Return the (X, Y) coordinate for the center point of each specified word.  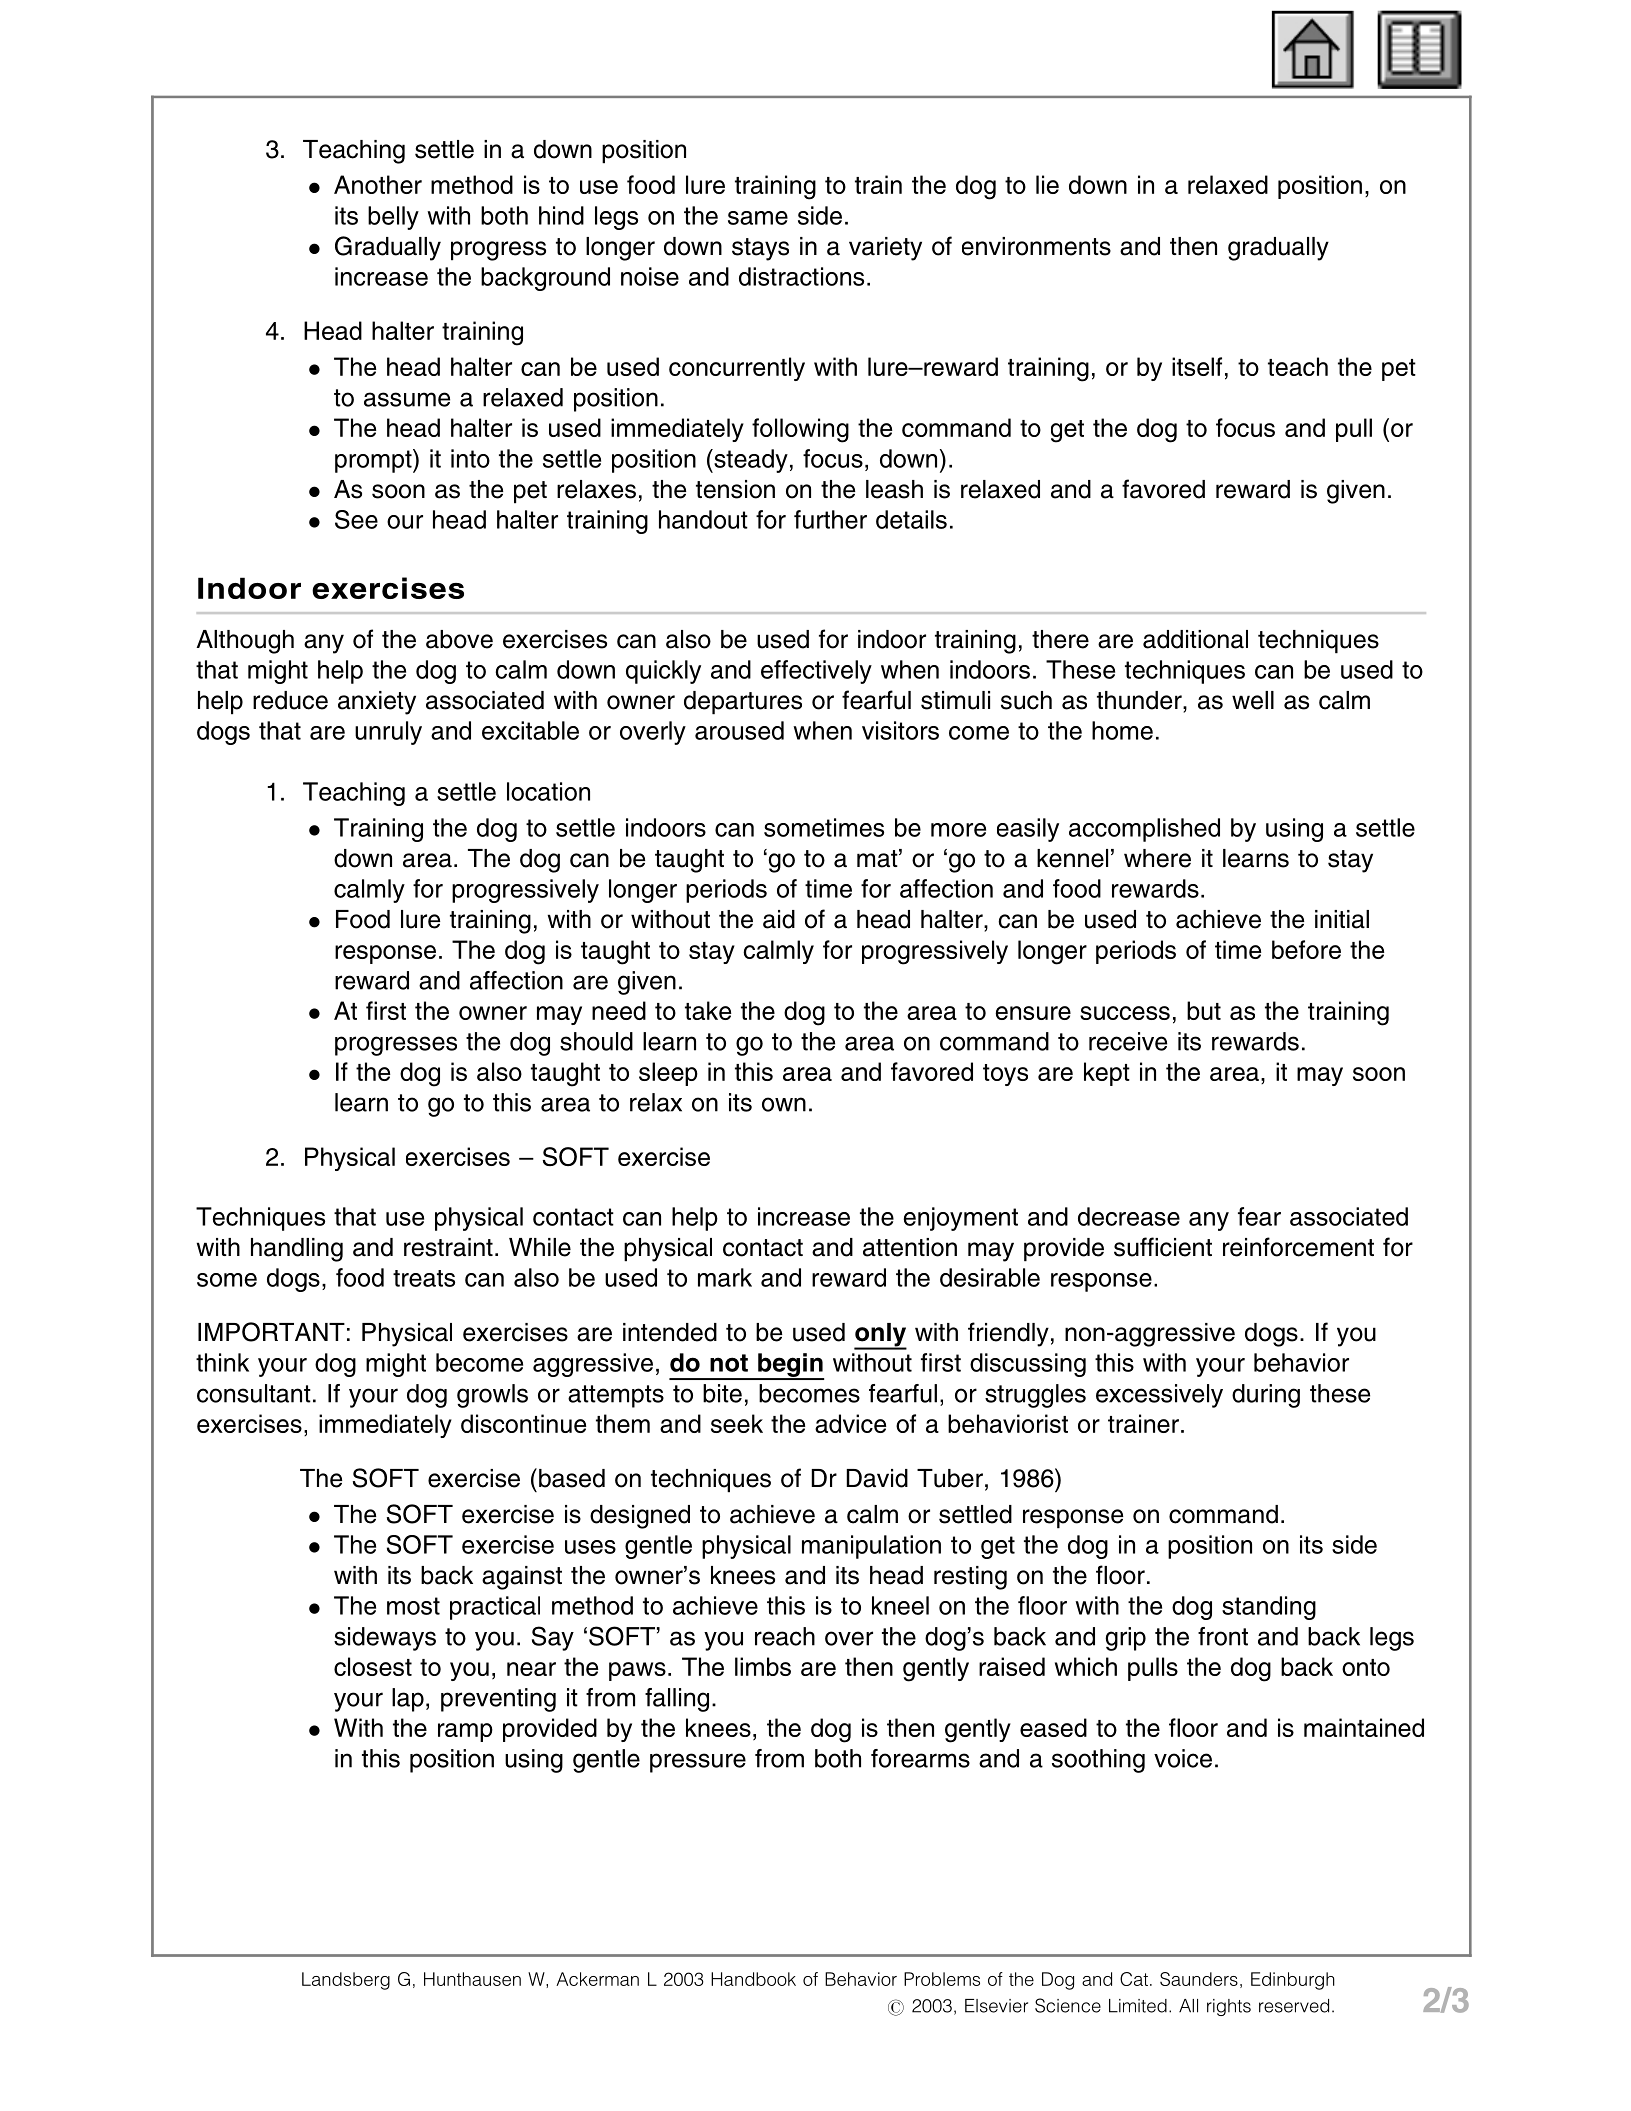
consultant (254, 1393)
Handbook (753, 1979)
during (1266, 1396)
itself (1197, 366)
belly (393, 218)
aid (779, 919)
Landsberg (346, 1981)
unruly (388, 733)
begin (790, 1366)
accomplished (1144, 830)
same (758, 218)
